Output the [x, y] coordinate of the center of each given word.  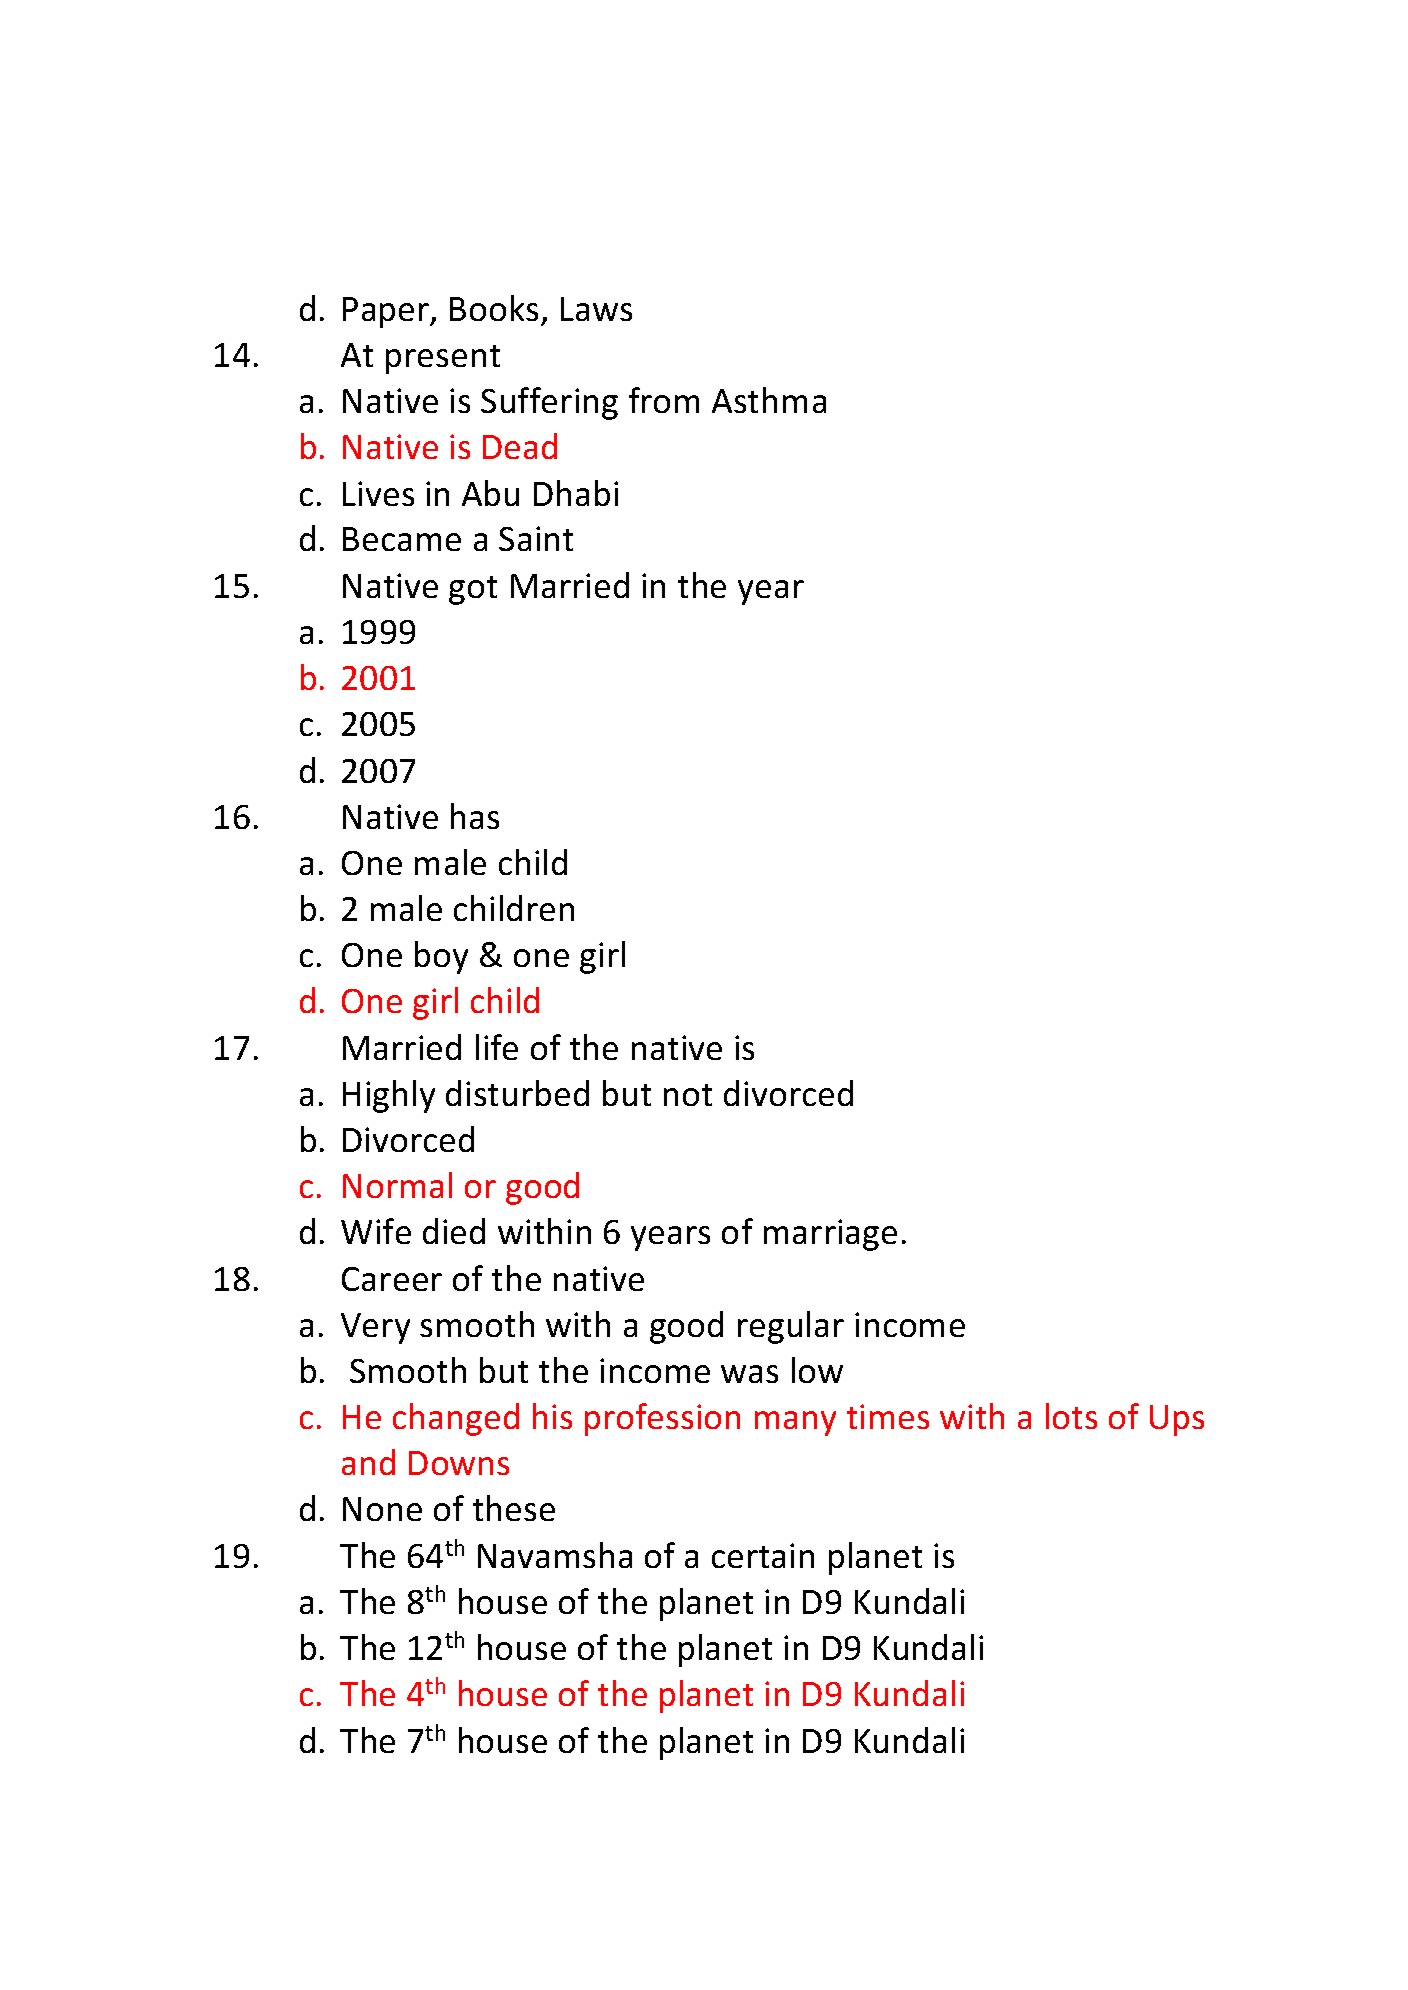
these [514, 1508]
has [475, 816]
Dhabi [576, 493]
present [443, 359]
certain [763, 1555]
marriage [830, 1235]
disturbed [517, 1093]
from [664, 400]
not [688, 1095]
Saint [536, 538]
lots [1071, 1416]
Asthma [769, 400]
